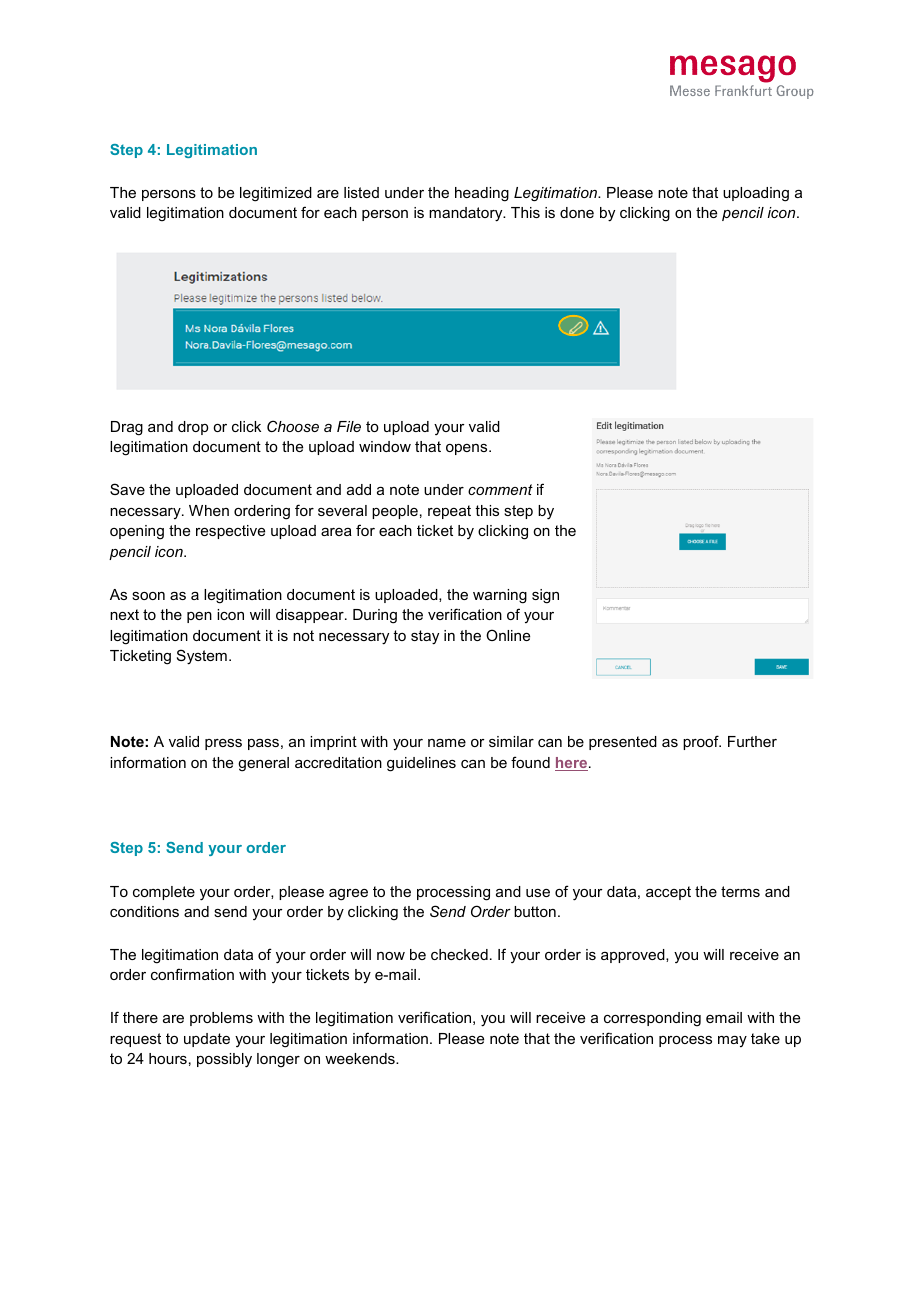 The height and width of the screenshot is (1308, 924). I want to click on When, so click(209, 510).
